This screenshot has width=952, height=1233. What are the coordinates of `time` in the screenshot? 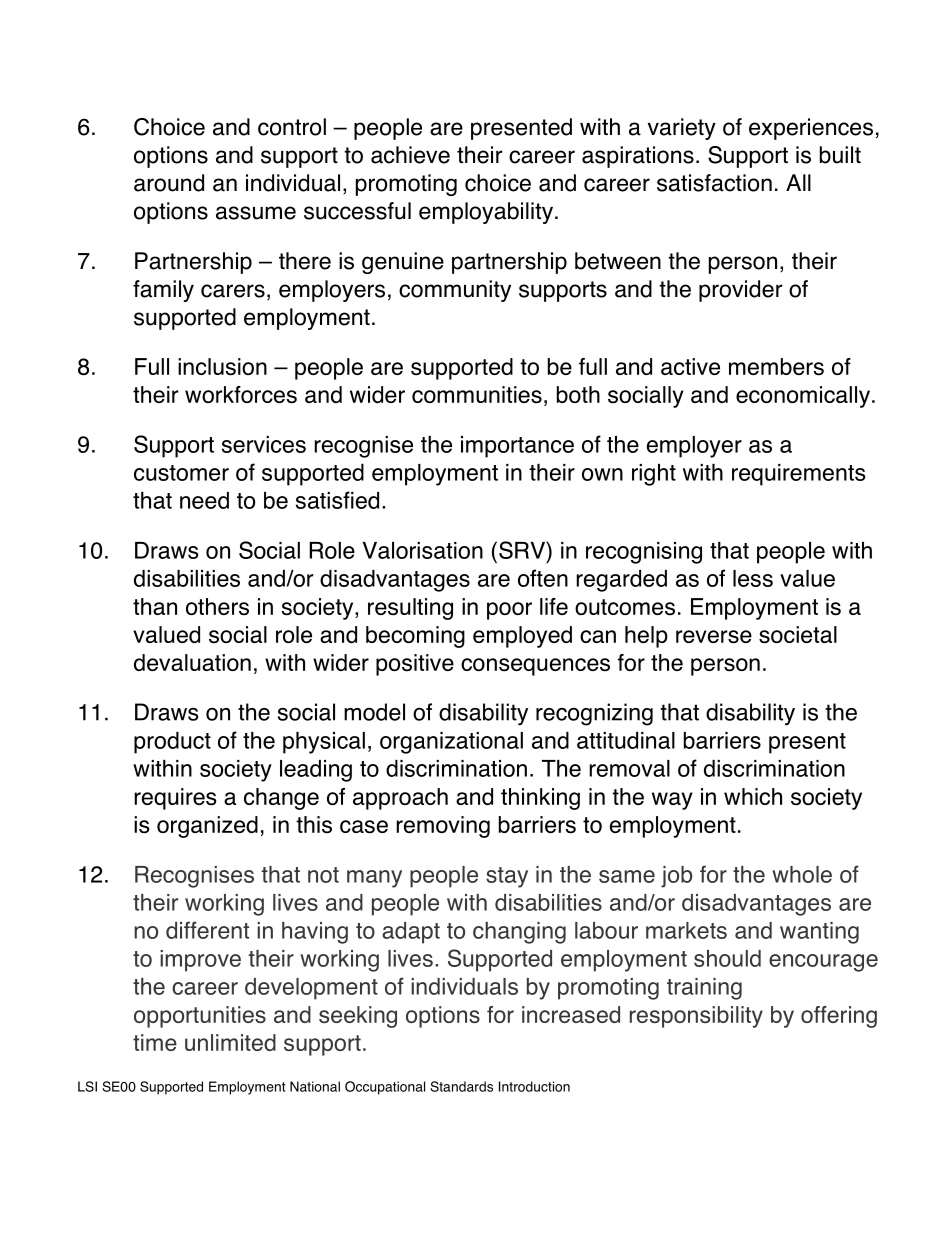 It's located at (155, 1042).
